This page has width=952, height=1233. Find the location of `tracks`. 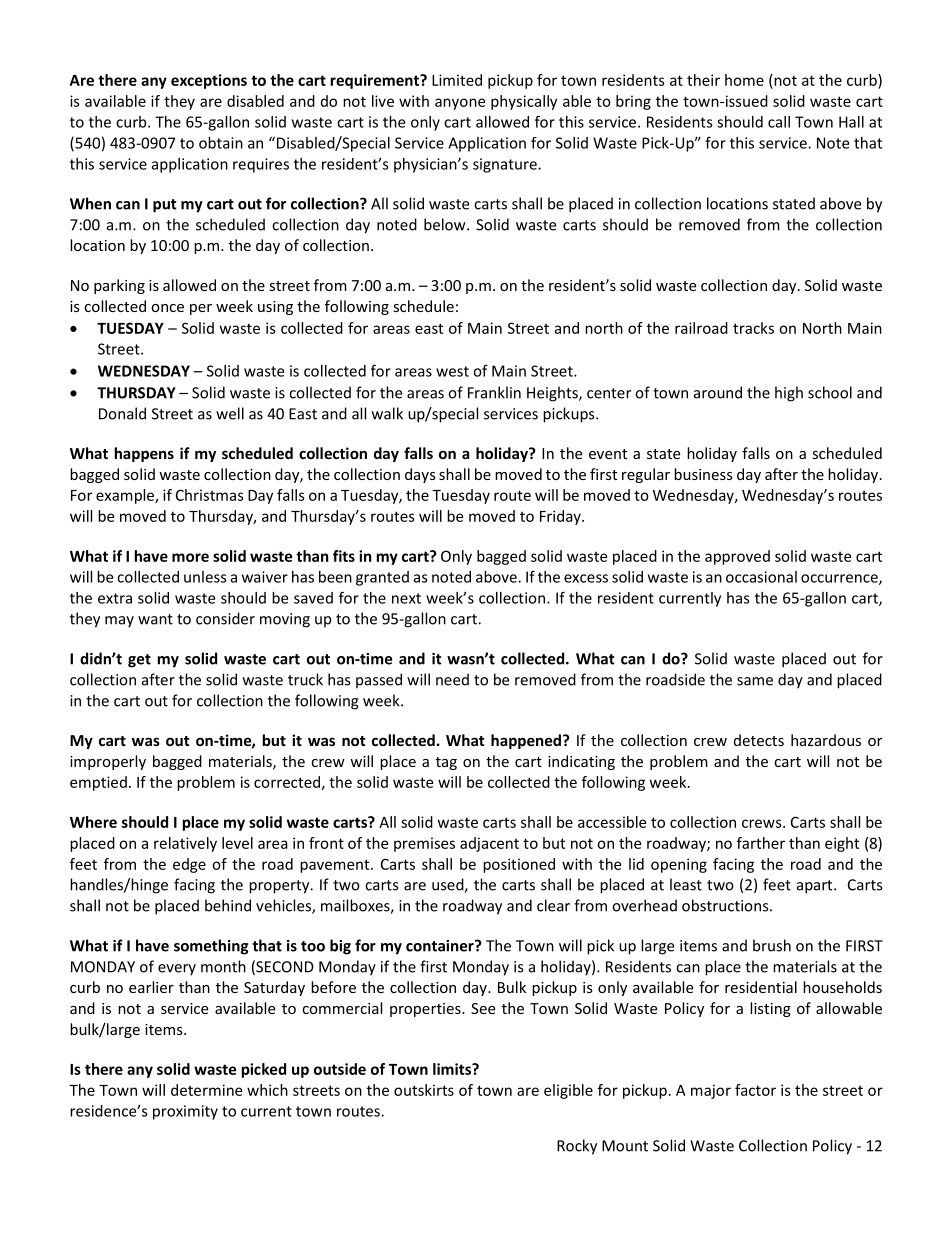

tracks is located at coordinates (753, 328).
